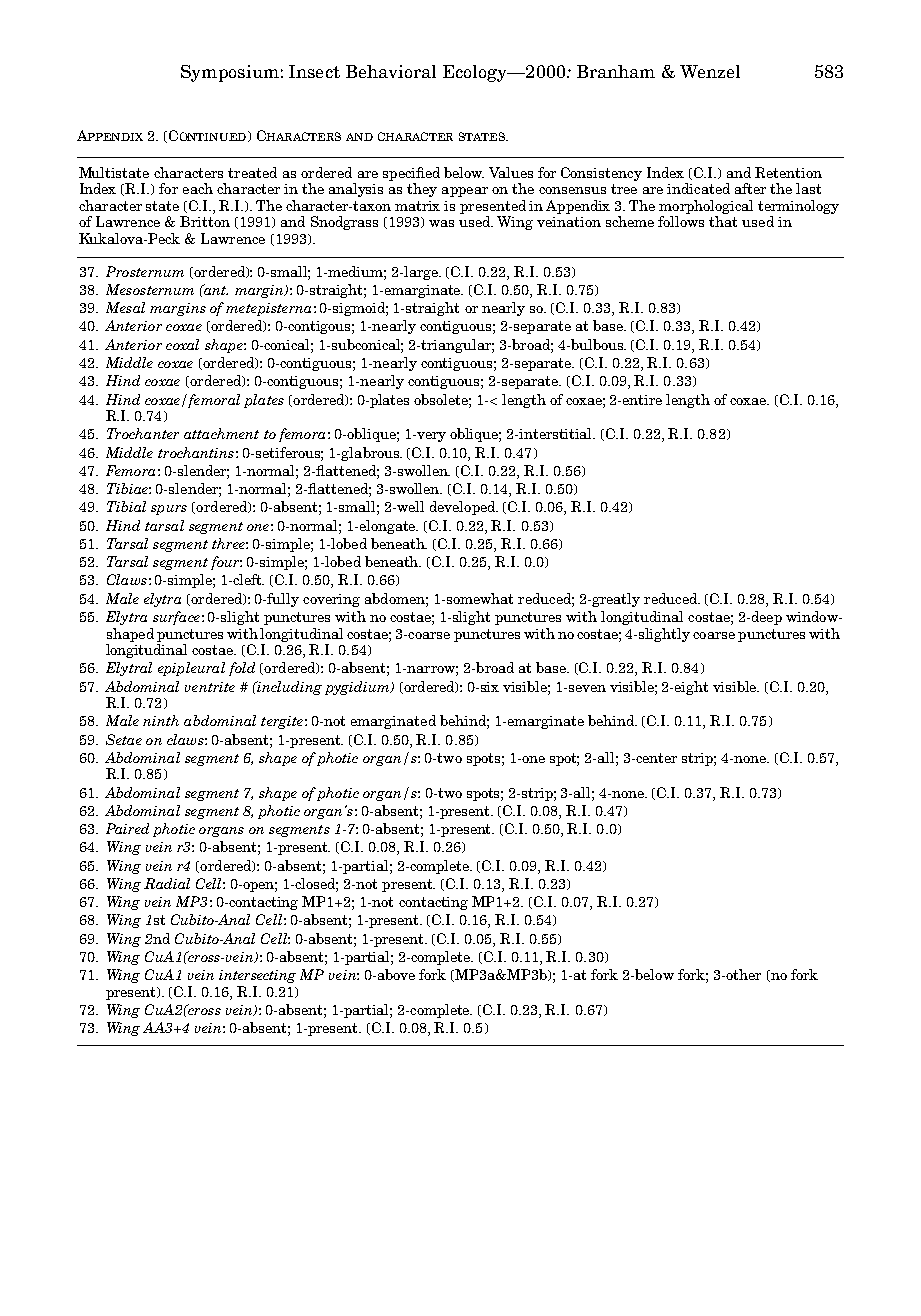 The height and width of the page is (1316, 921). I want to click on developed, so click(464, 508).
